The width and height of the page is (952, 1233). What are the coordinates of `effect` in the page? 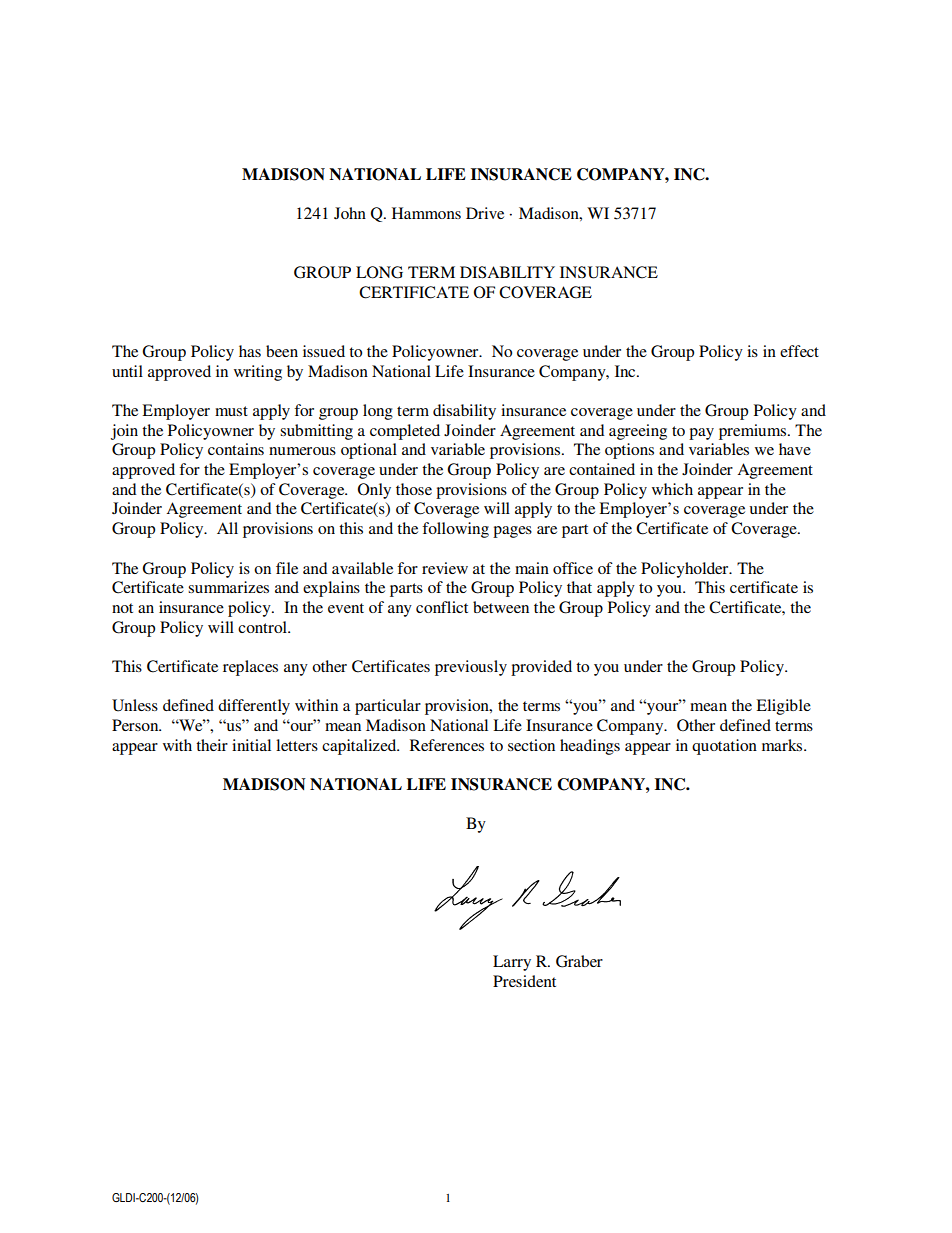 It's located at (799, 351).
